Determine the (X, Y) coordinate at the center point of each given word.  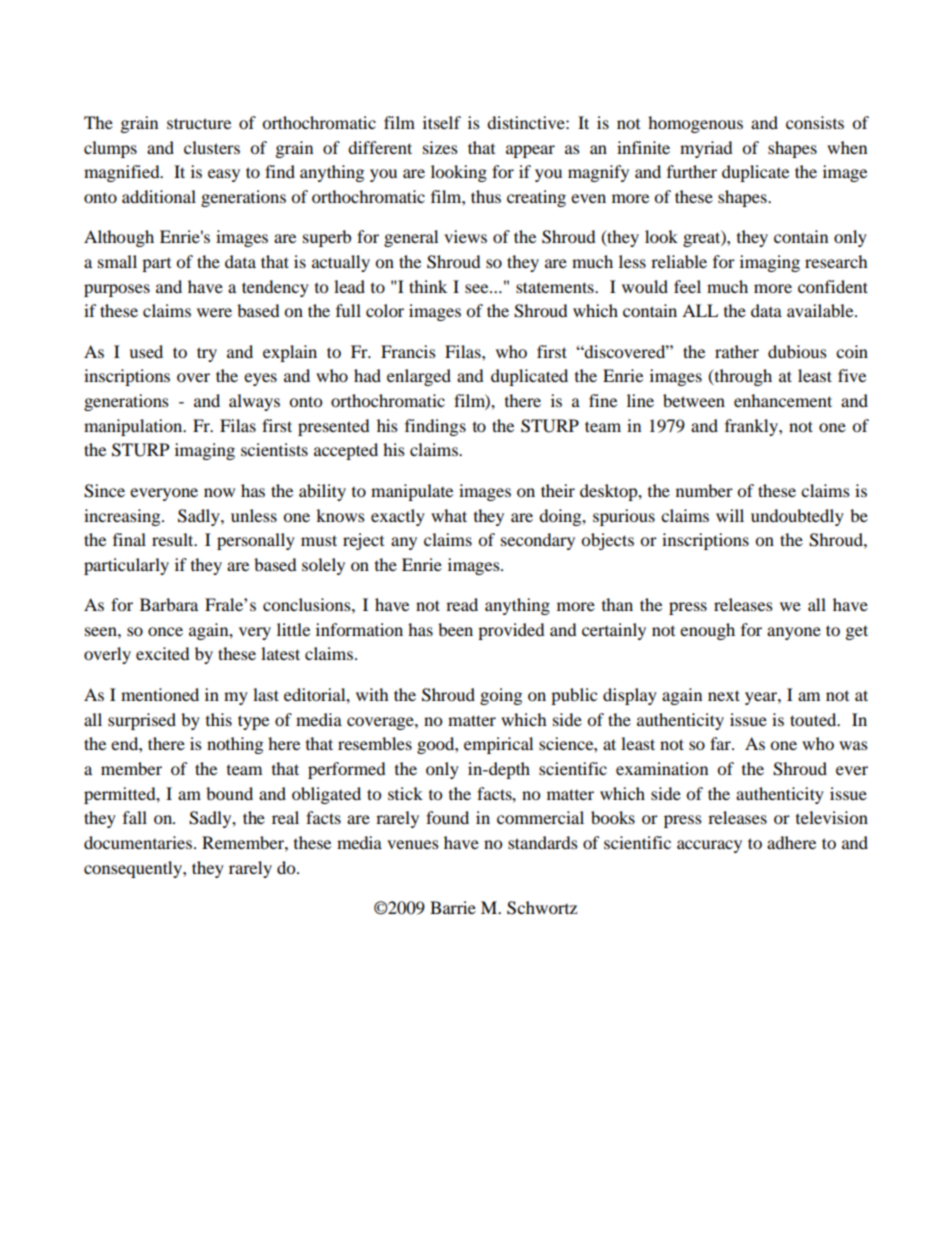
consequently (134, 869)
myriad (706, 149)
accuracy (709, 846)
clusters (212, 147)
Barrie (453, 907)
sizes (440, 147)
